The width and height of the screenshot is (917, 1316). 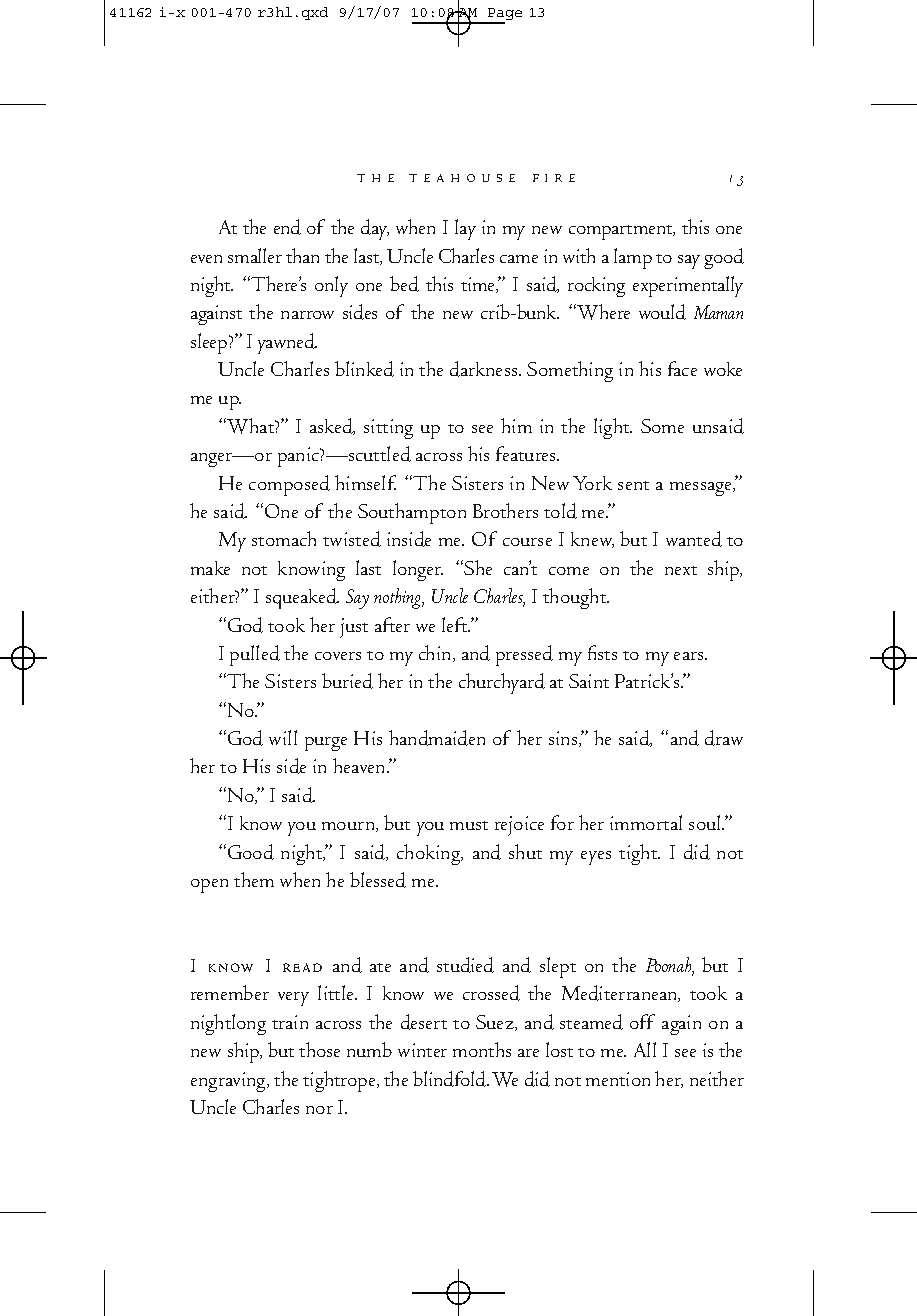 What do you see at coordinates (724, 738) in the screenshot?
I see `draw` at bounding box center [724, 738].
